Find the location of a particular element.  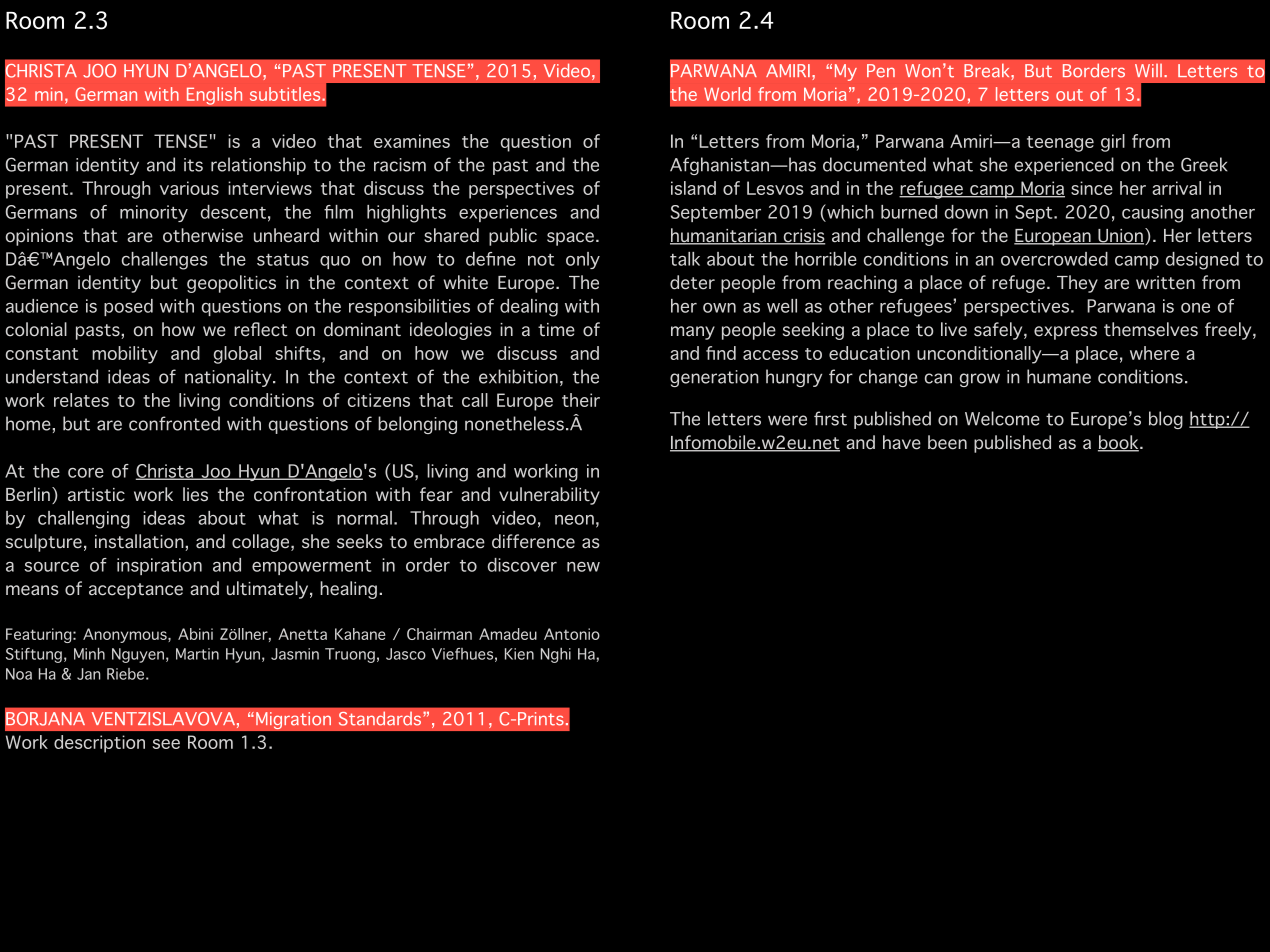

World is located at coordinates (727, 94).
